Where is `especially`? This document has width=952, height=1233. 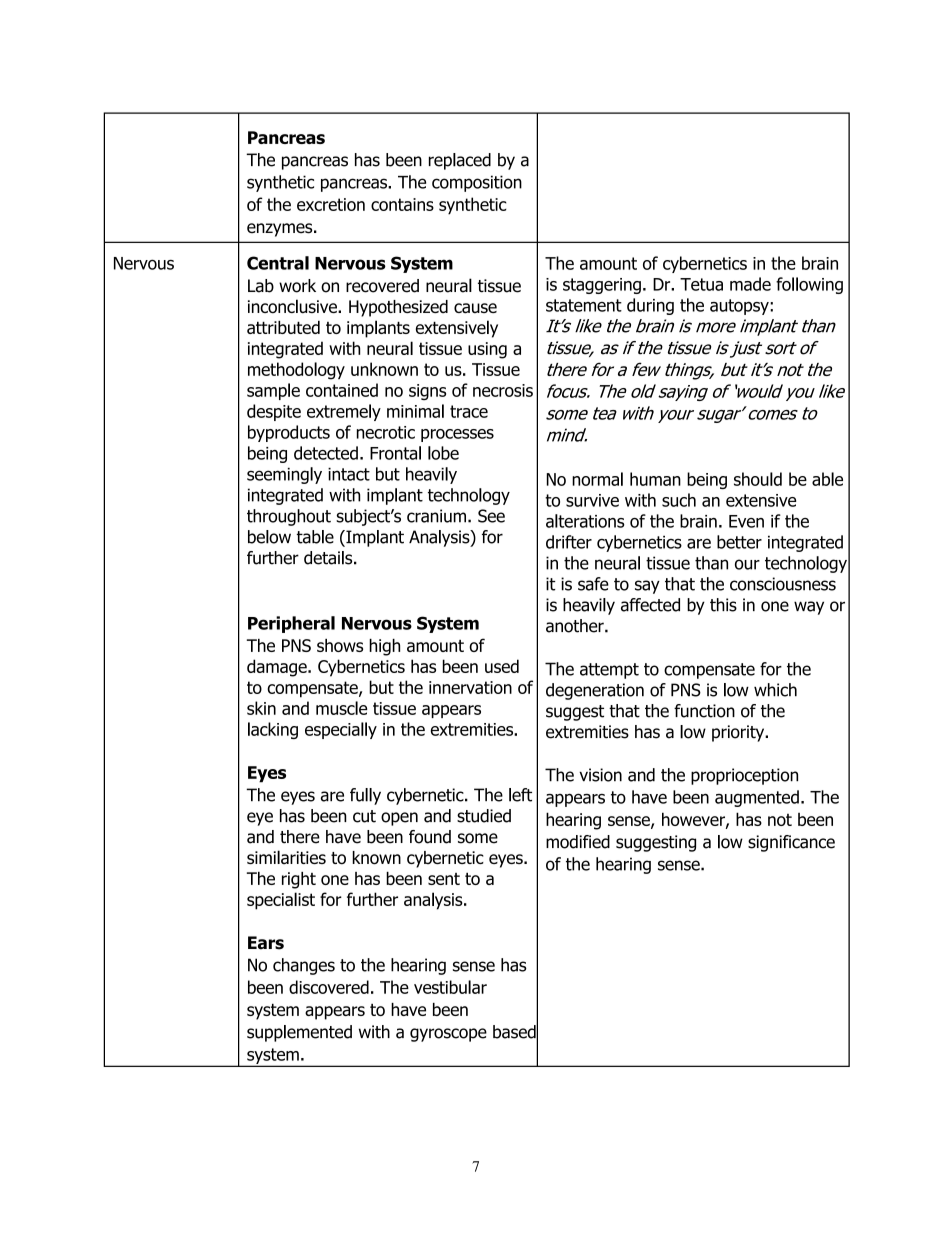
especially is located at coordinates (341, 730).
